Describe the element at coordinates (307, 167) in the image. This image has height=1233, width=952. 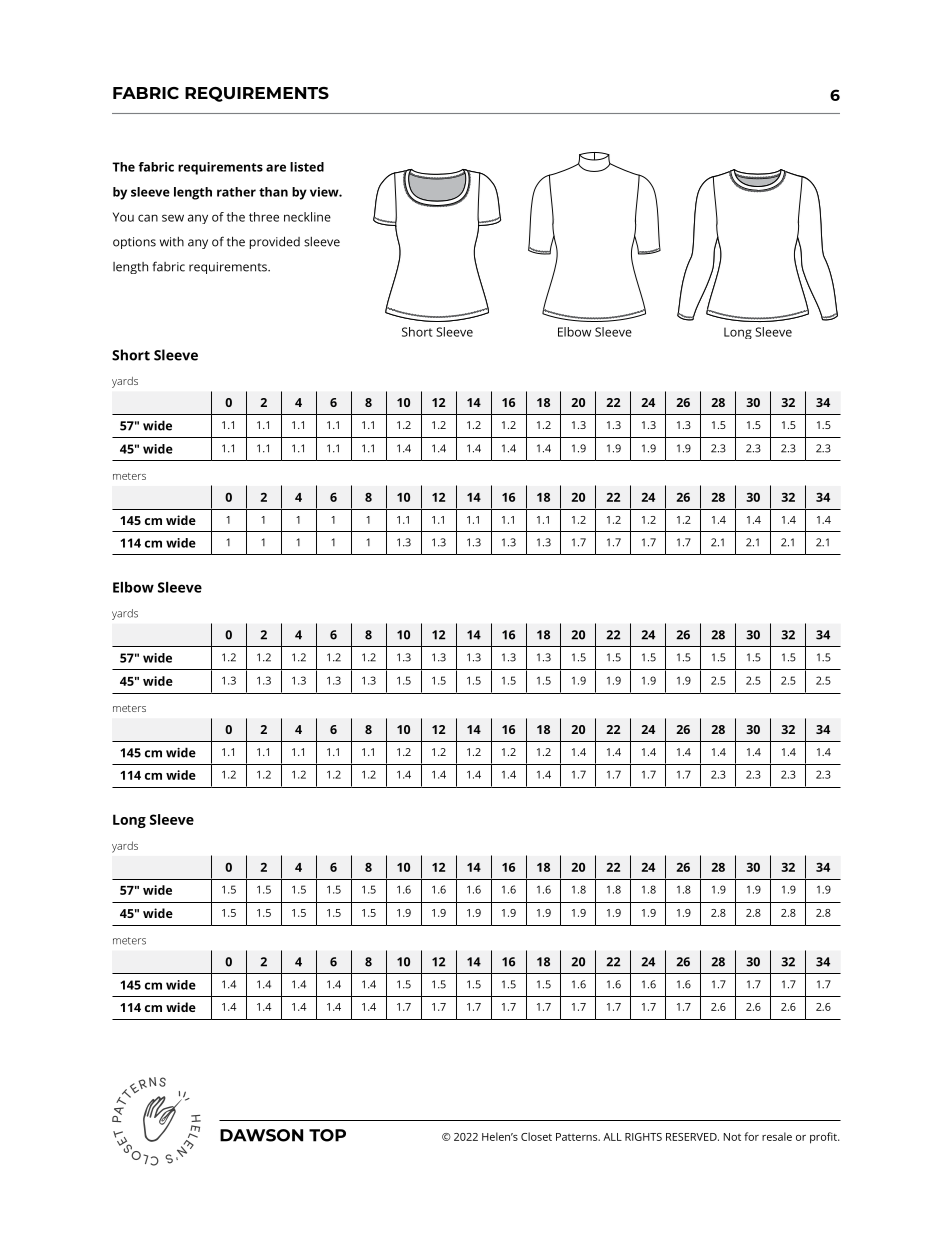
I see `listed` at that location.
